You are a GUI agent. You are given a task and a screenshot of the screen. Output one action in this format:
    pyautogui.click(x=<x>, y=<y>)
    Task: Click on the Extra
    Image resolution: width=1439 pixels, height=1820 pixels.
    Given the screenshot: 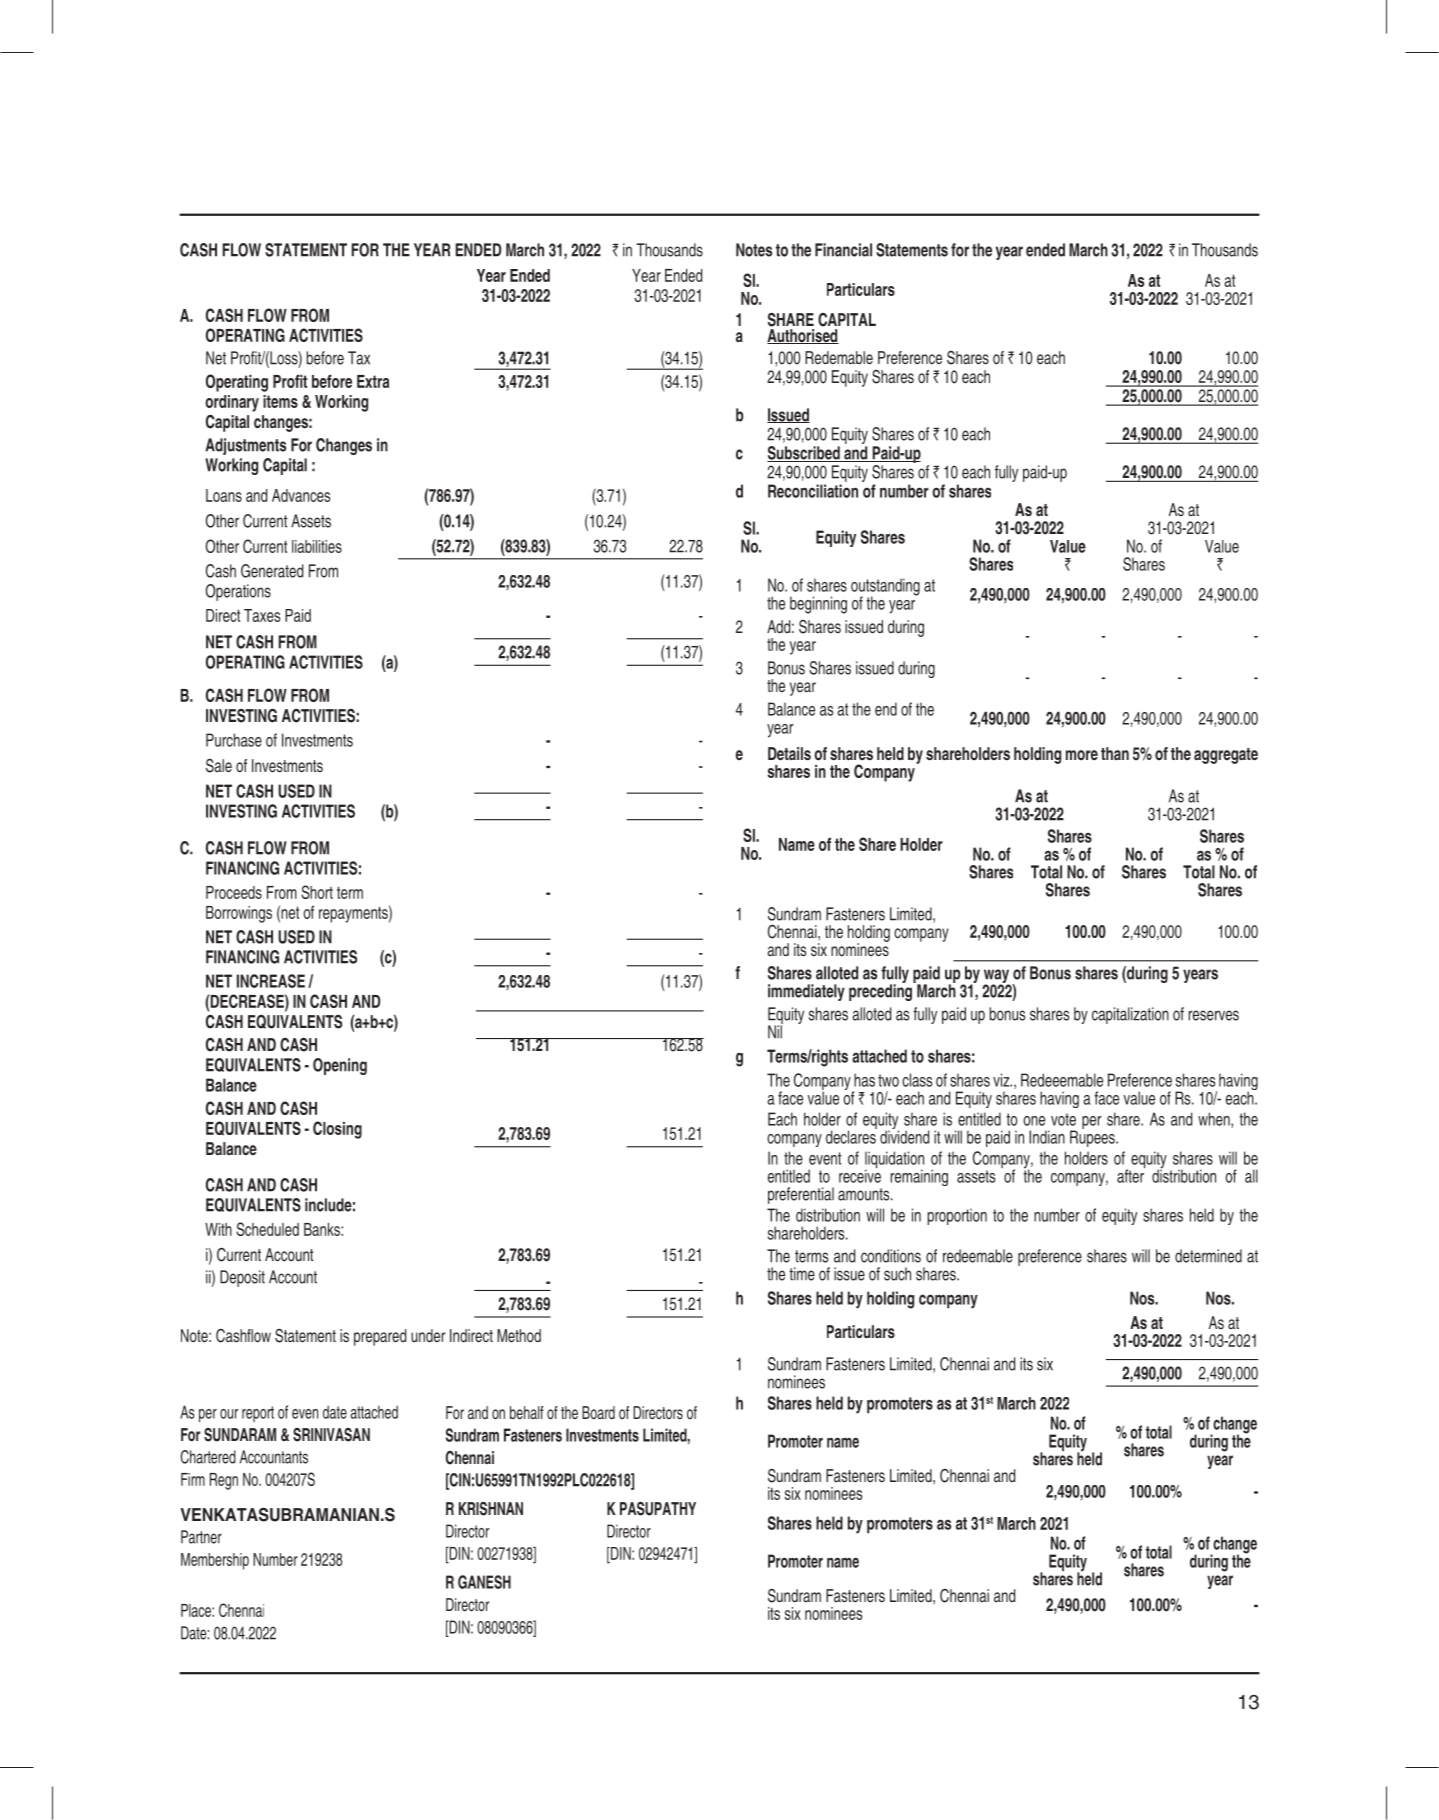 What is the action you would take?
    pyautogui.click(x=373, y=381)
